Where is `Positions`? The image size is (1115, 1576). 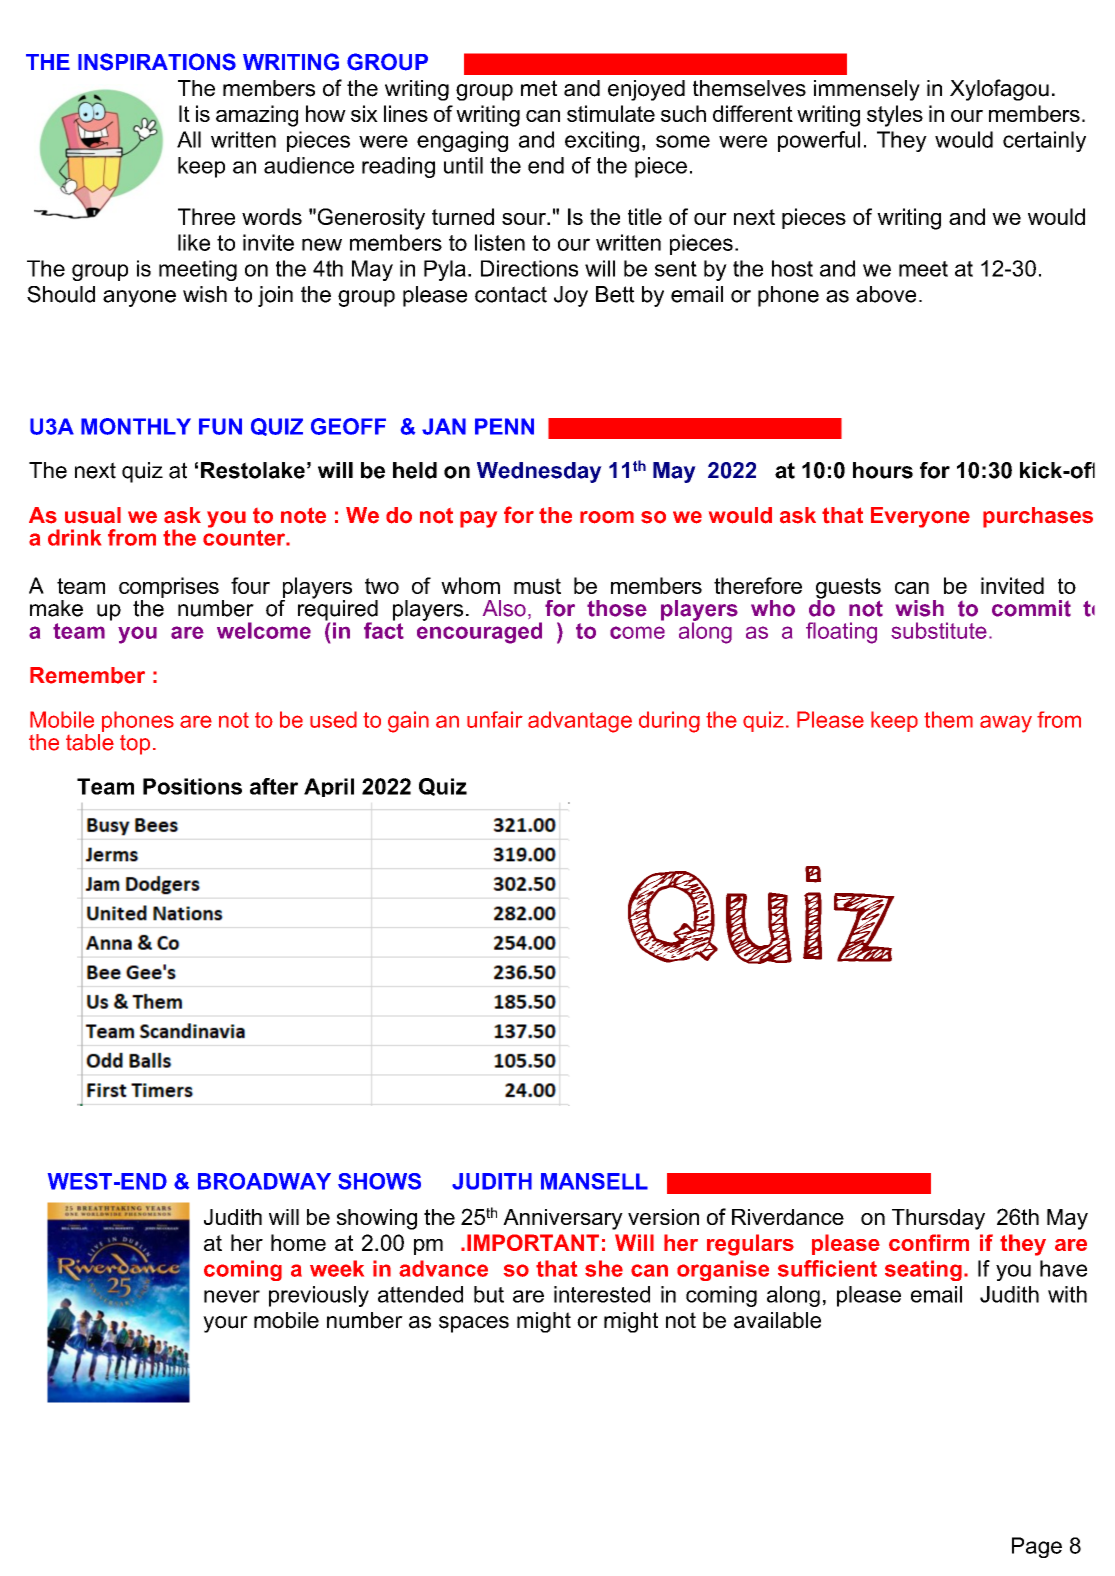
Positions is located at coordinates (192, 786).
